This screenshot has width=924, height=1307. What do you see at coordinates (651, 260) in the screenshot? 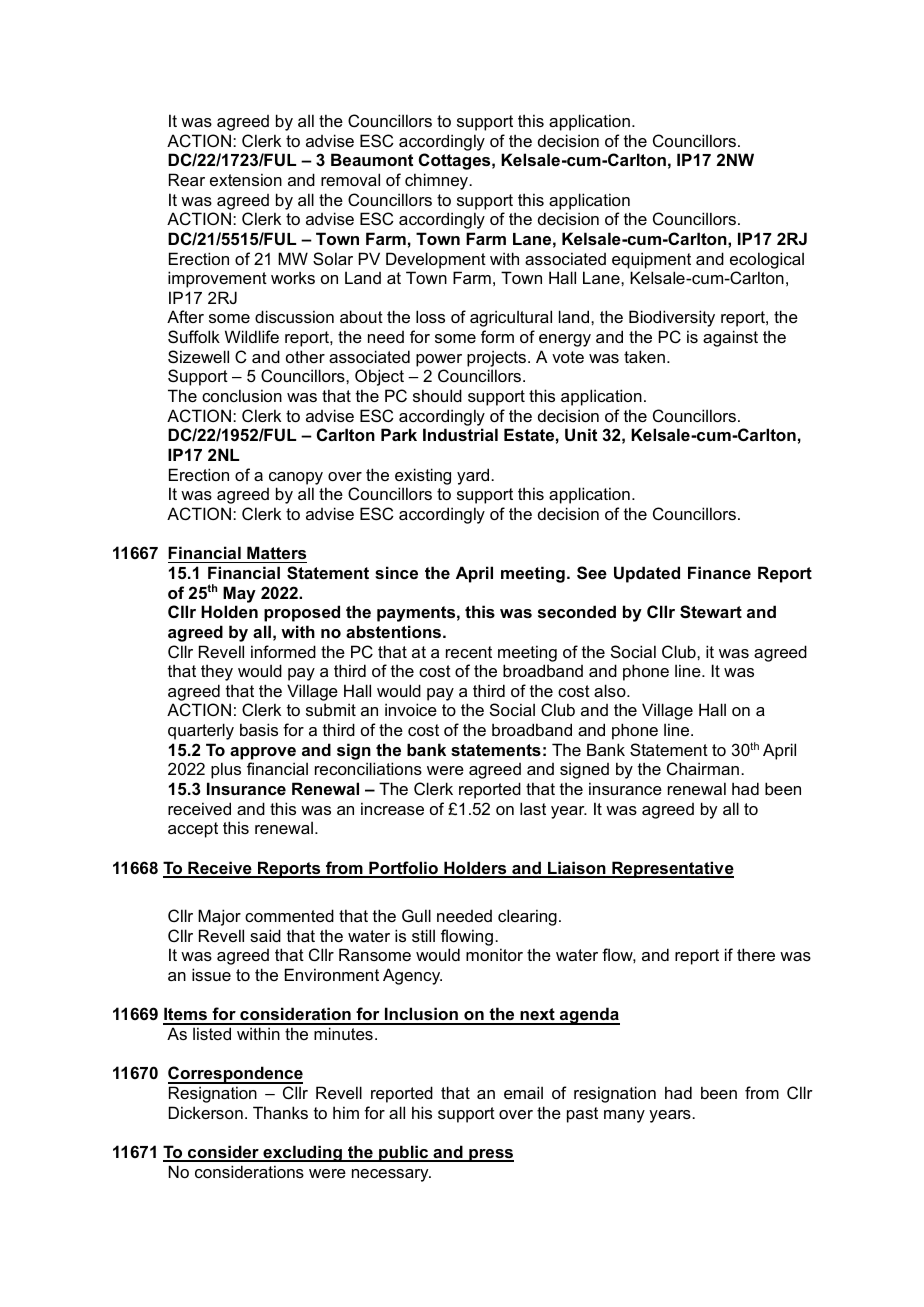
I see `equipment` at bounding box center [651, 260].
